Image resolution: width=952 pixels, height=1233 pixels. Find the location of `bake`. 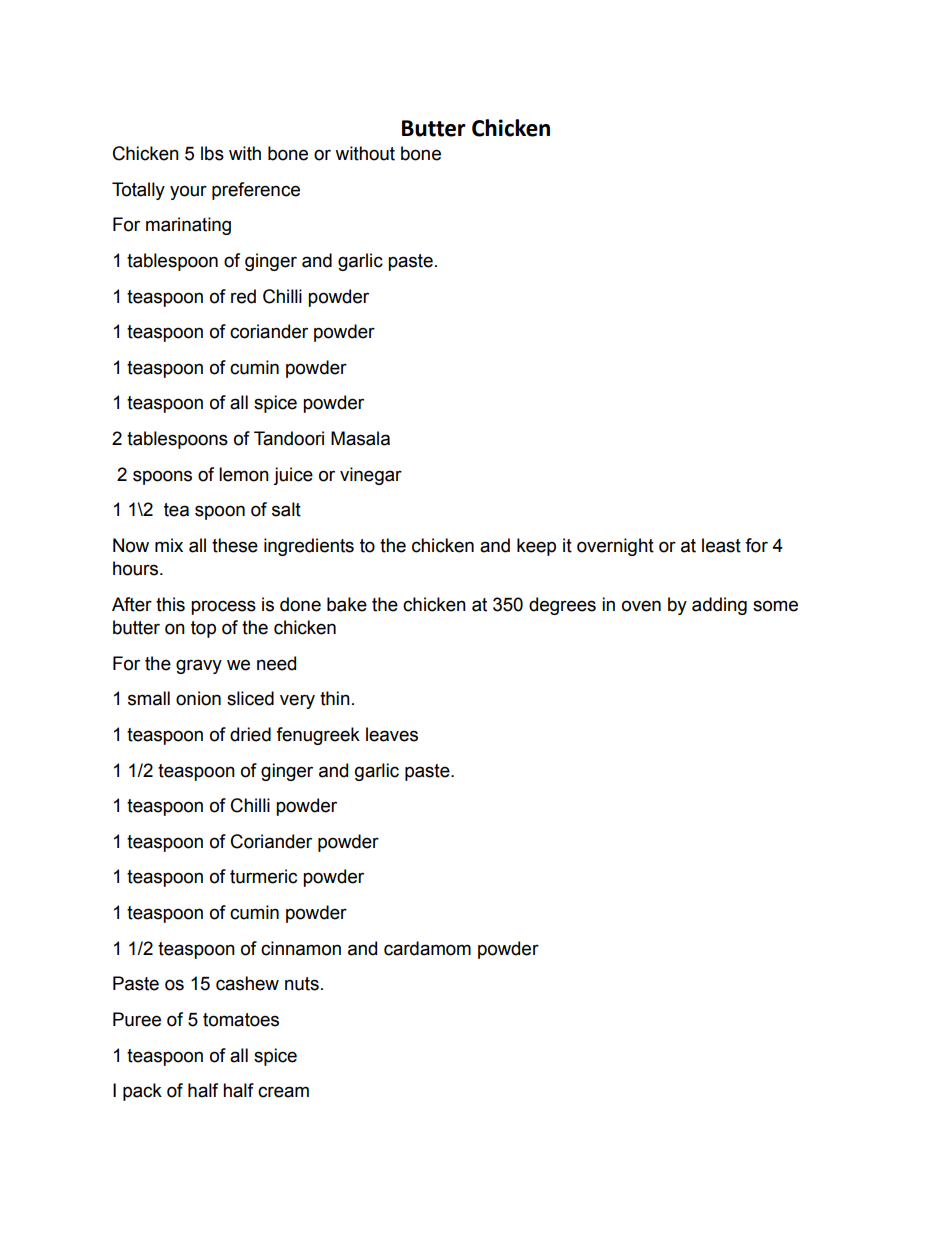

bake is located at coordinates (347, 604).
